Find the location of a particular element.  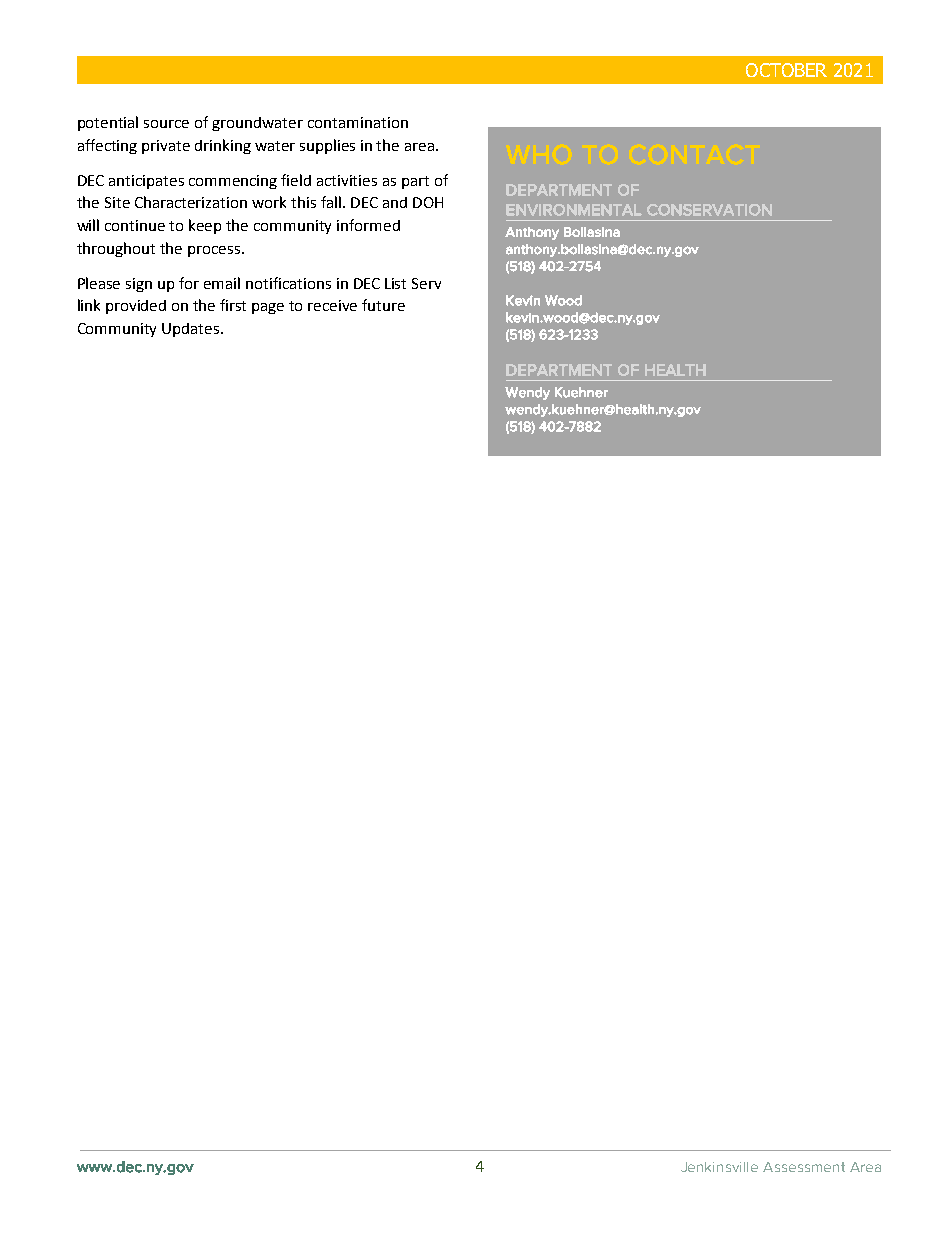

Updates is located at coordinates (192, 330).
